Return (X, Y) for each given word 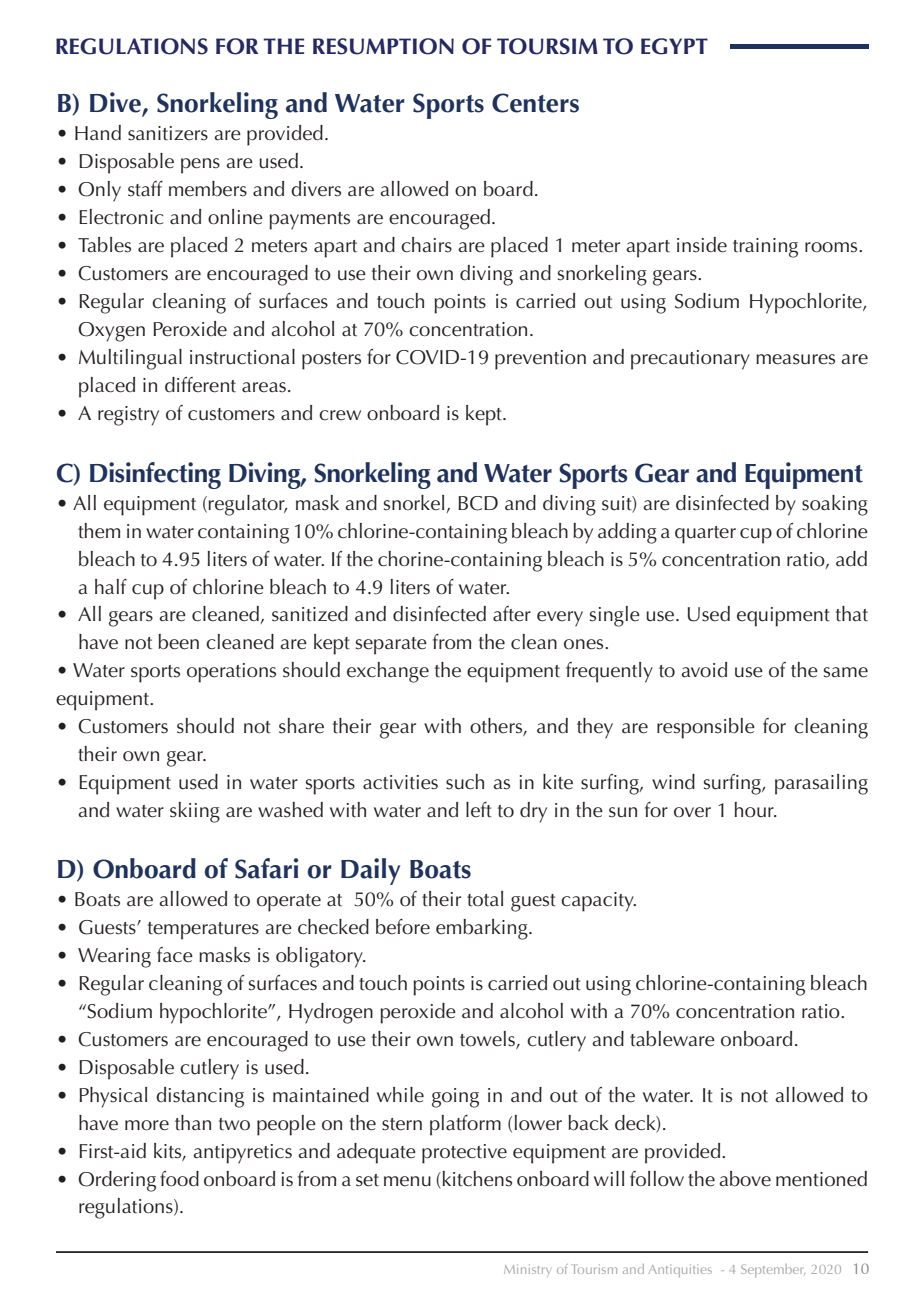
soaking (835, 505)
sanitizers (168, 133)
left (479, 810)
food (179, 1179)
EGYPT (674, 46)
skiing (195, 812)
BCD (478, 503)
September (773, 1270)
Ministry (527, 1270)
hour (755, 810)
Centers (535, 103)
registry (128, 416)
